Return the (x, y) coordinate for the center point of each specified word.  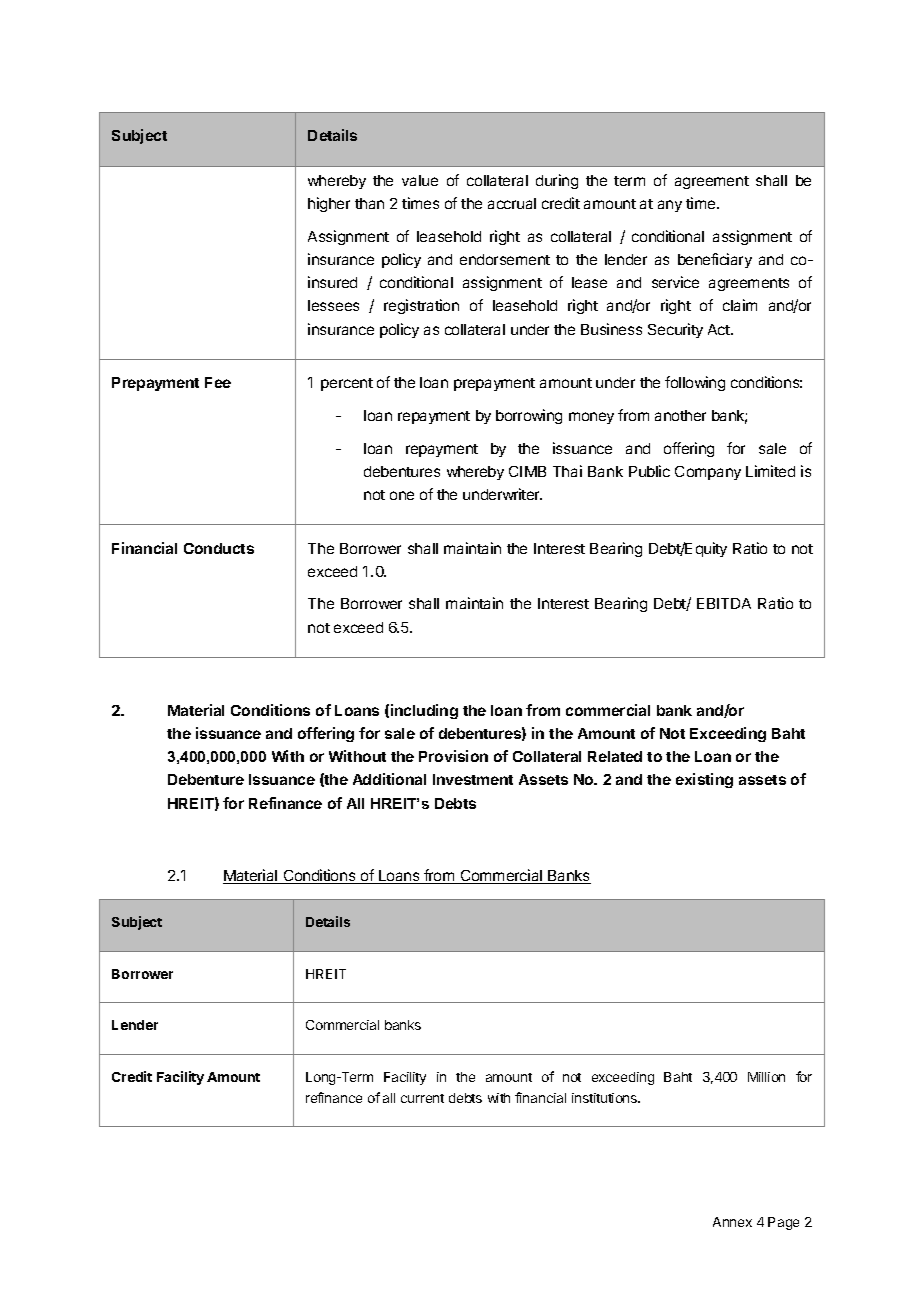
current (422, 1098)
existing (704, 780)
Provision (453, 756)
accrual (512, 203)
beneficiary (715, 260)
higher (329, 204)
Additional (389, 779)
